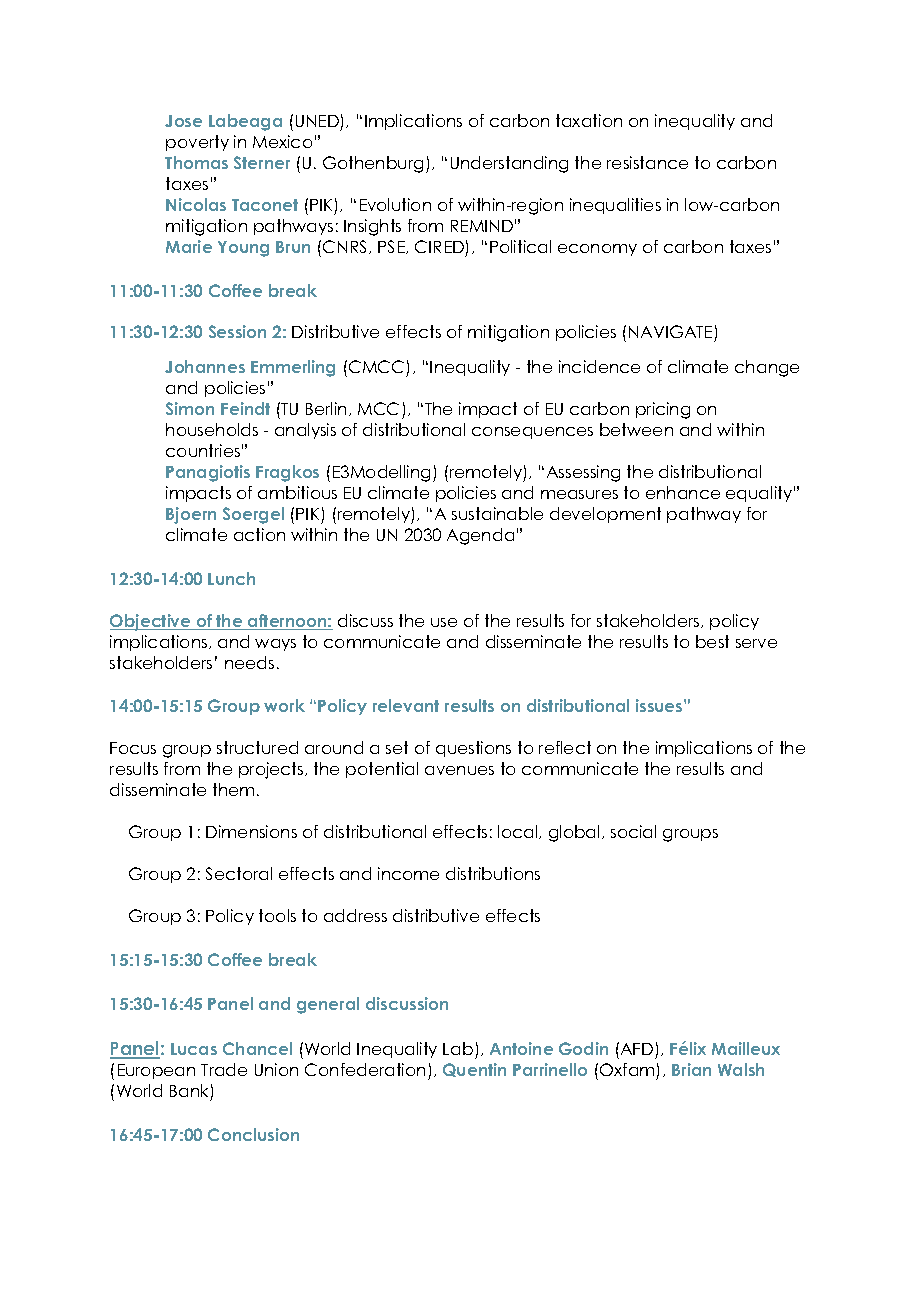 Image resolution: width=924 pixels, height=1308 pixels. What do you see at coordinates (633, 831) in the document?
I see `social` at bounding box center [633, 831].
